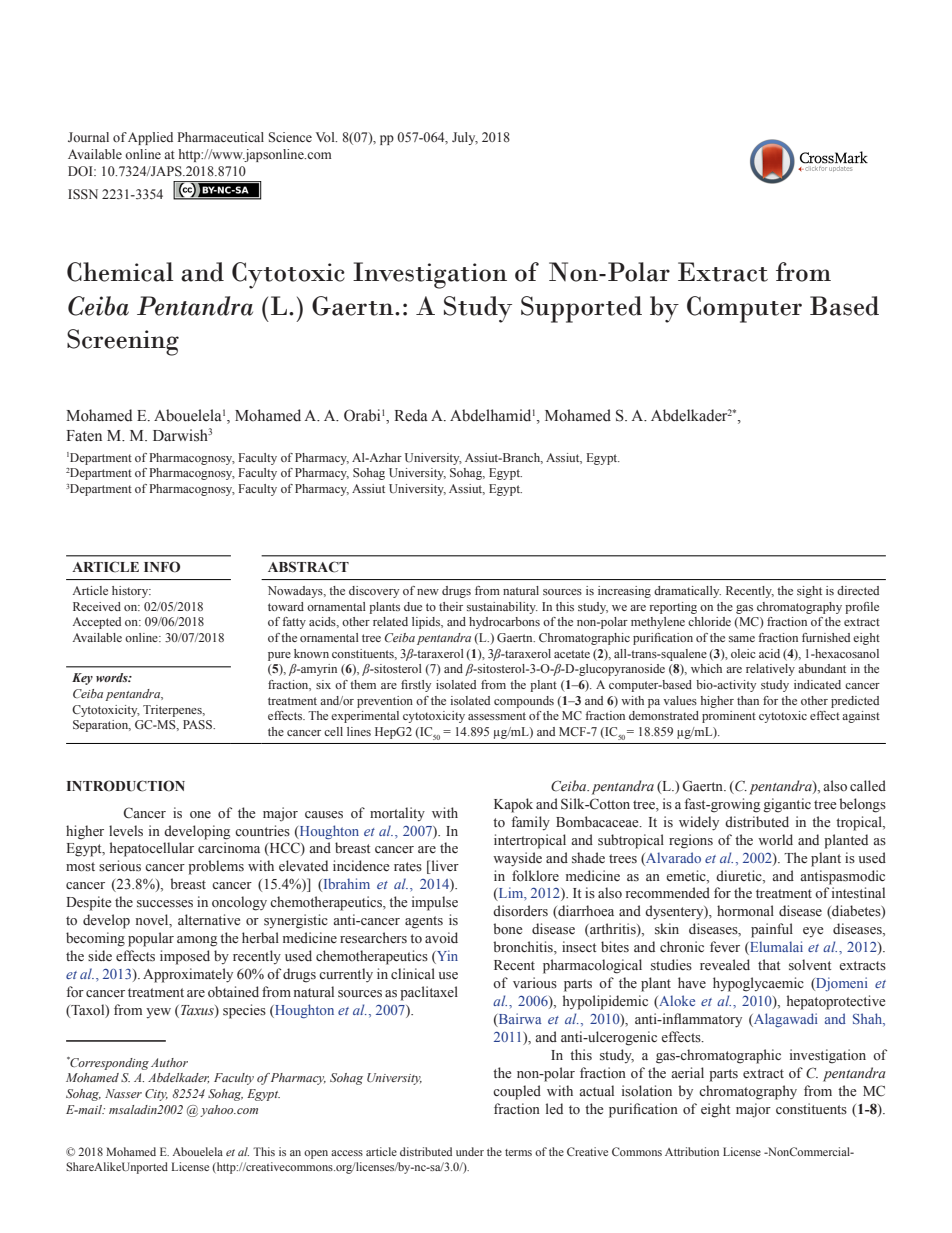 The image size is (952, 1233). What do you see at coordinates (470, 1151) in the screenshot?
I see `under` at bounding box center [470, 1151].
